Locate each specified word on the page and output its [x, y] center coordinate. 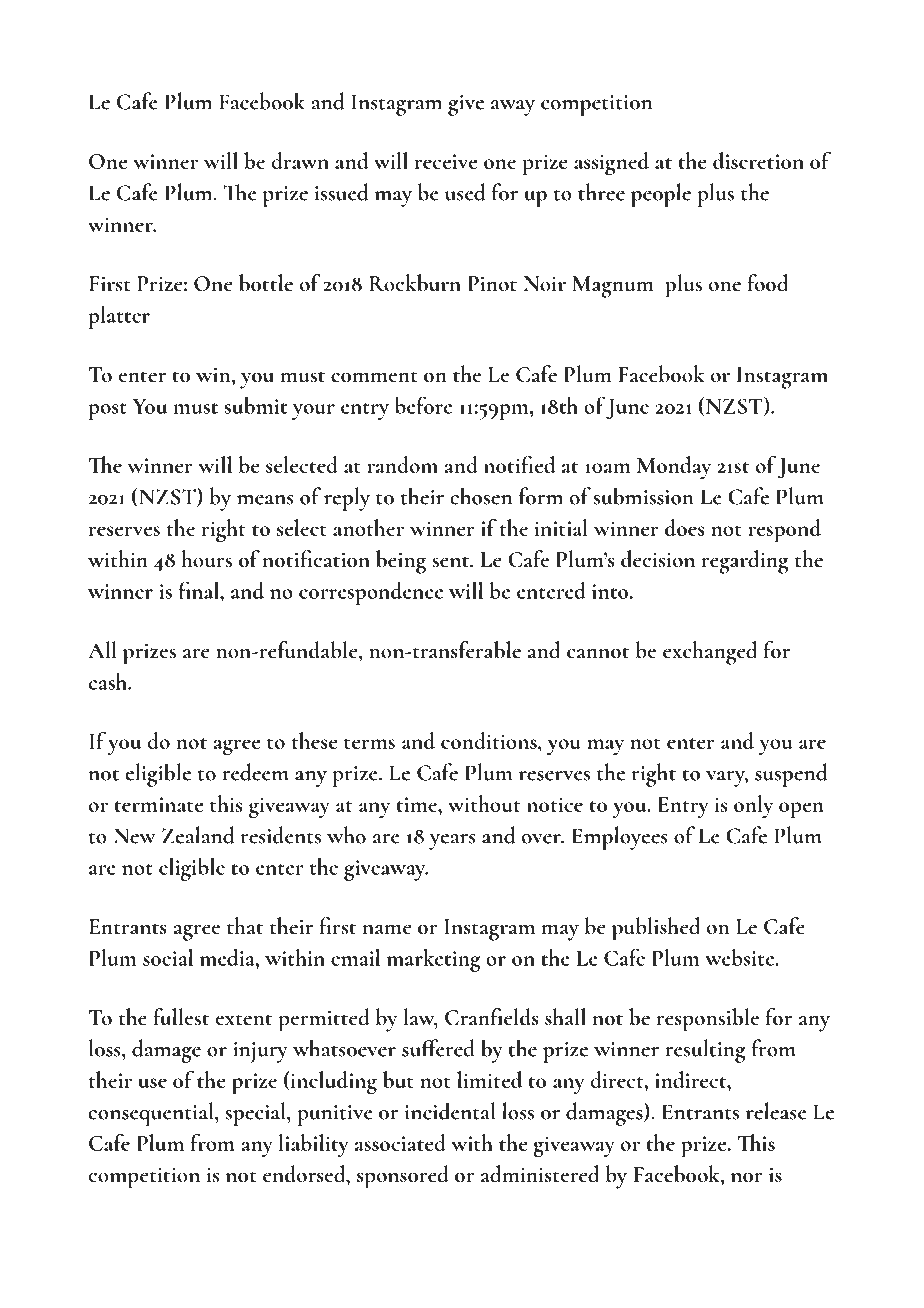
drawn [300, 160]
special [256, 1114]
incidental [450, 1111]
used [465, 192]
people [661, 195]
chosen [481, 496]
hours [206, 559]
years [452, 842]
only [753, 807]
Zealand [198, 835]
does [685, 527]
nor [747, 1177]
